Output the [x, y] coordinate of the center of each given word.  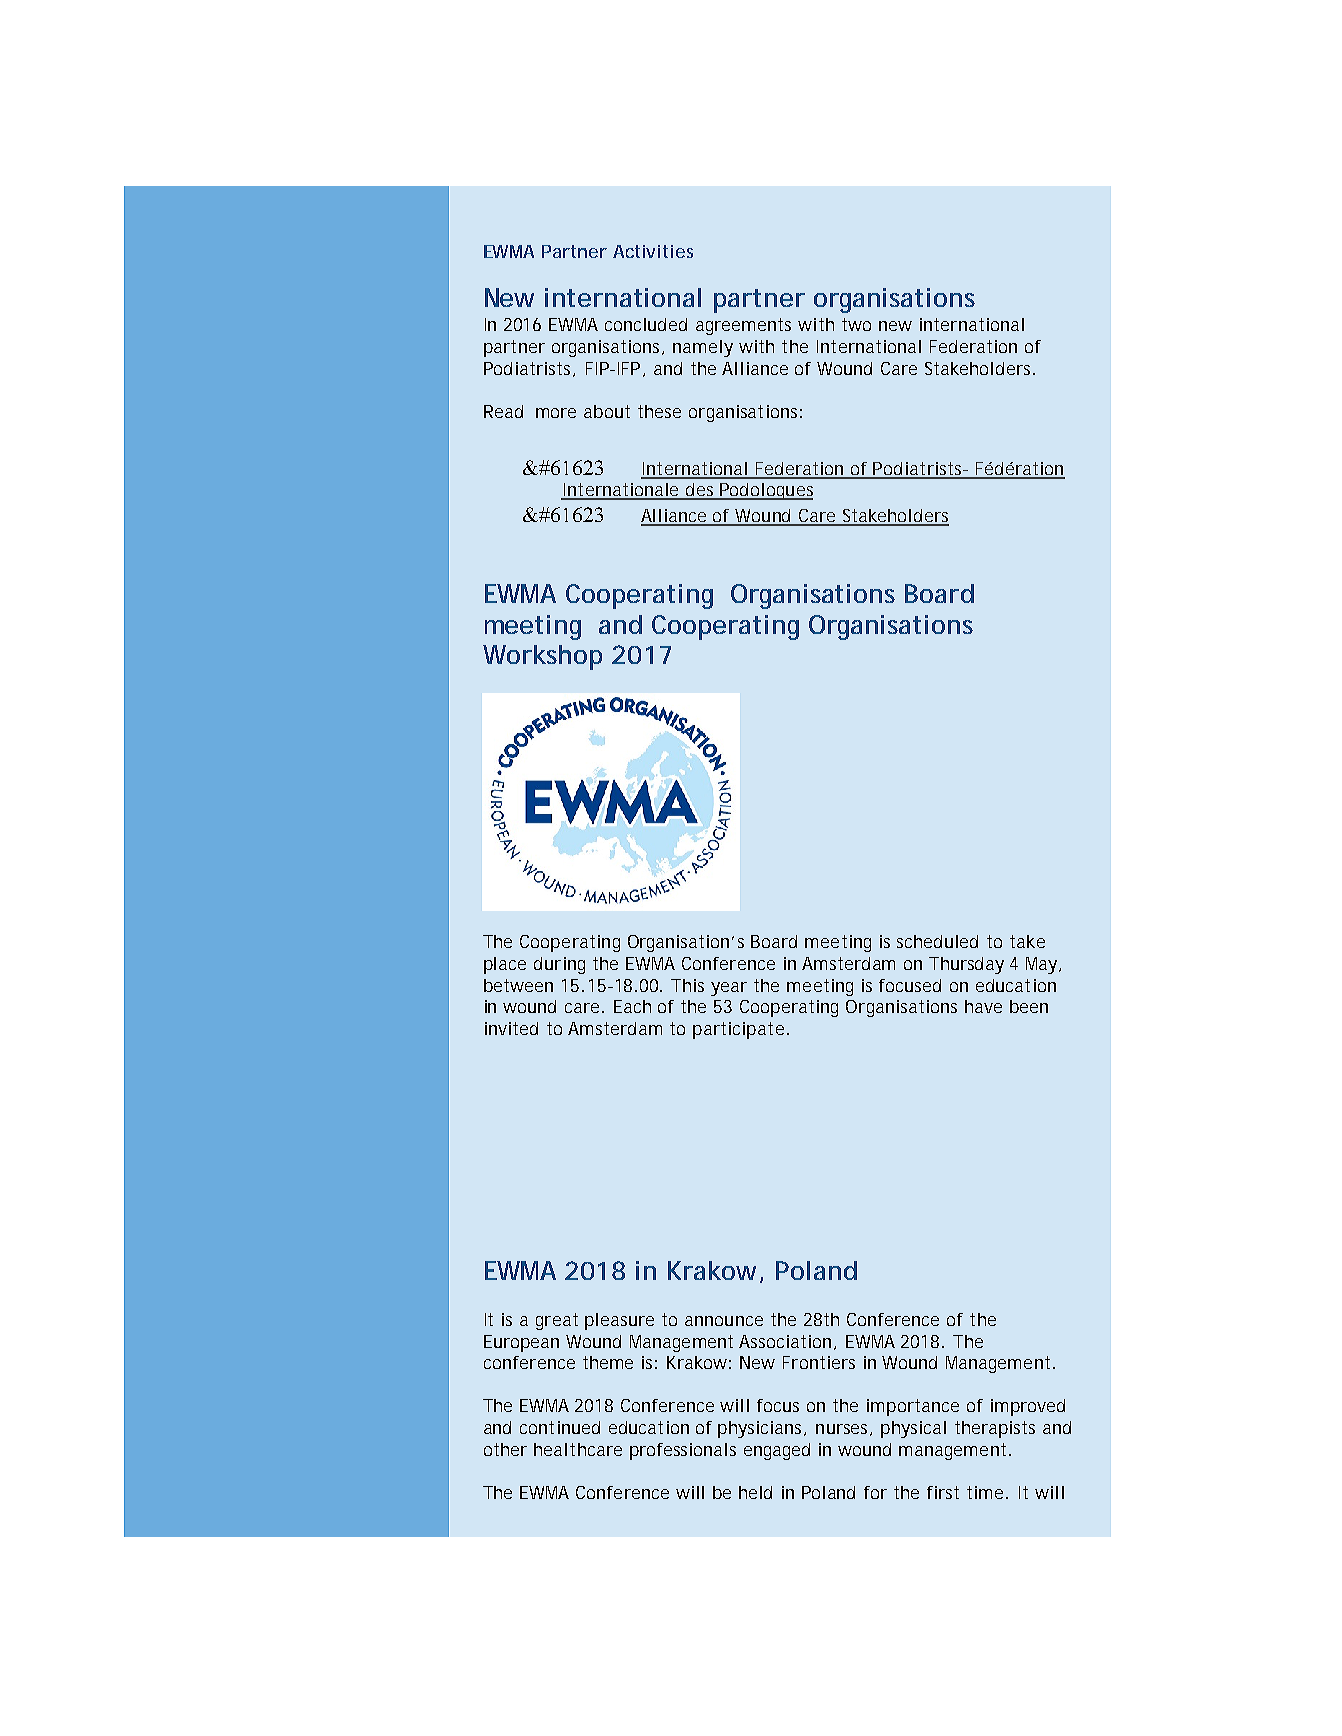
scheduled [937, 941]
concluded [646, 324]
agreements [743, 326]
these [659, 411]
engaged [777, 1451]
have [983, 1006]
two [856, 324]
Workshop [542, 657]
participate [738, 1030]
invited [511, 1028]
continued [560, 1427]
